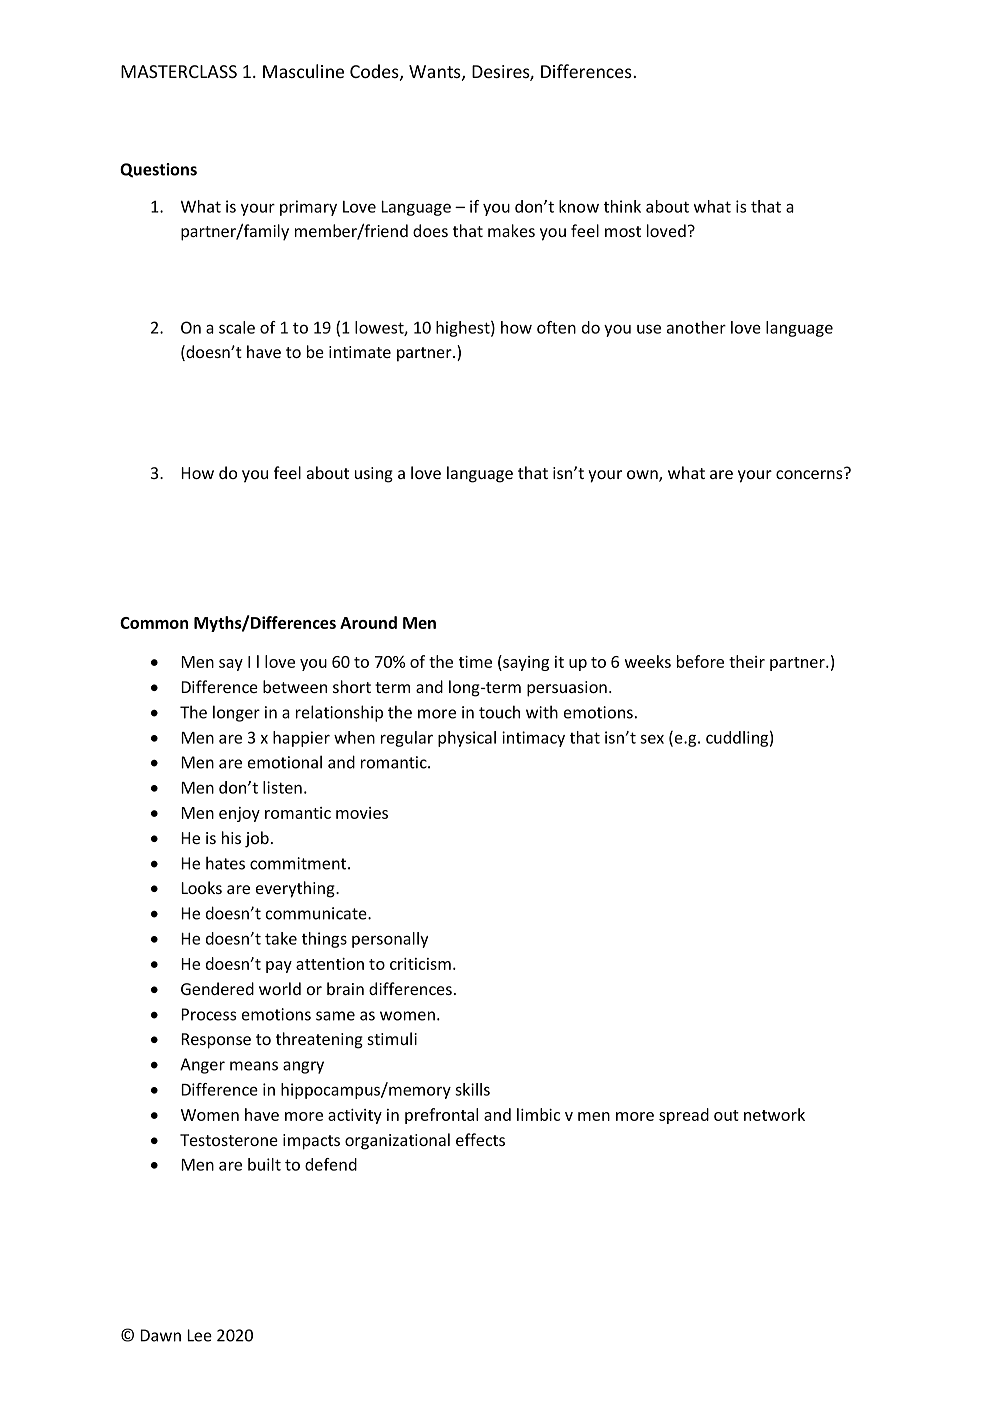  What do you see at coordinates (652, 739) in the screenshot?
I see `sex` at bounding box center [652, 739].
